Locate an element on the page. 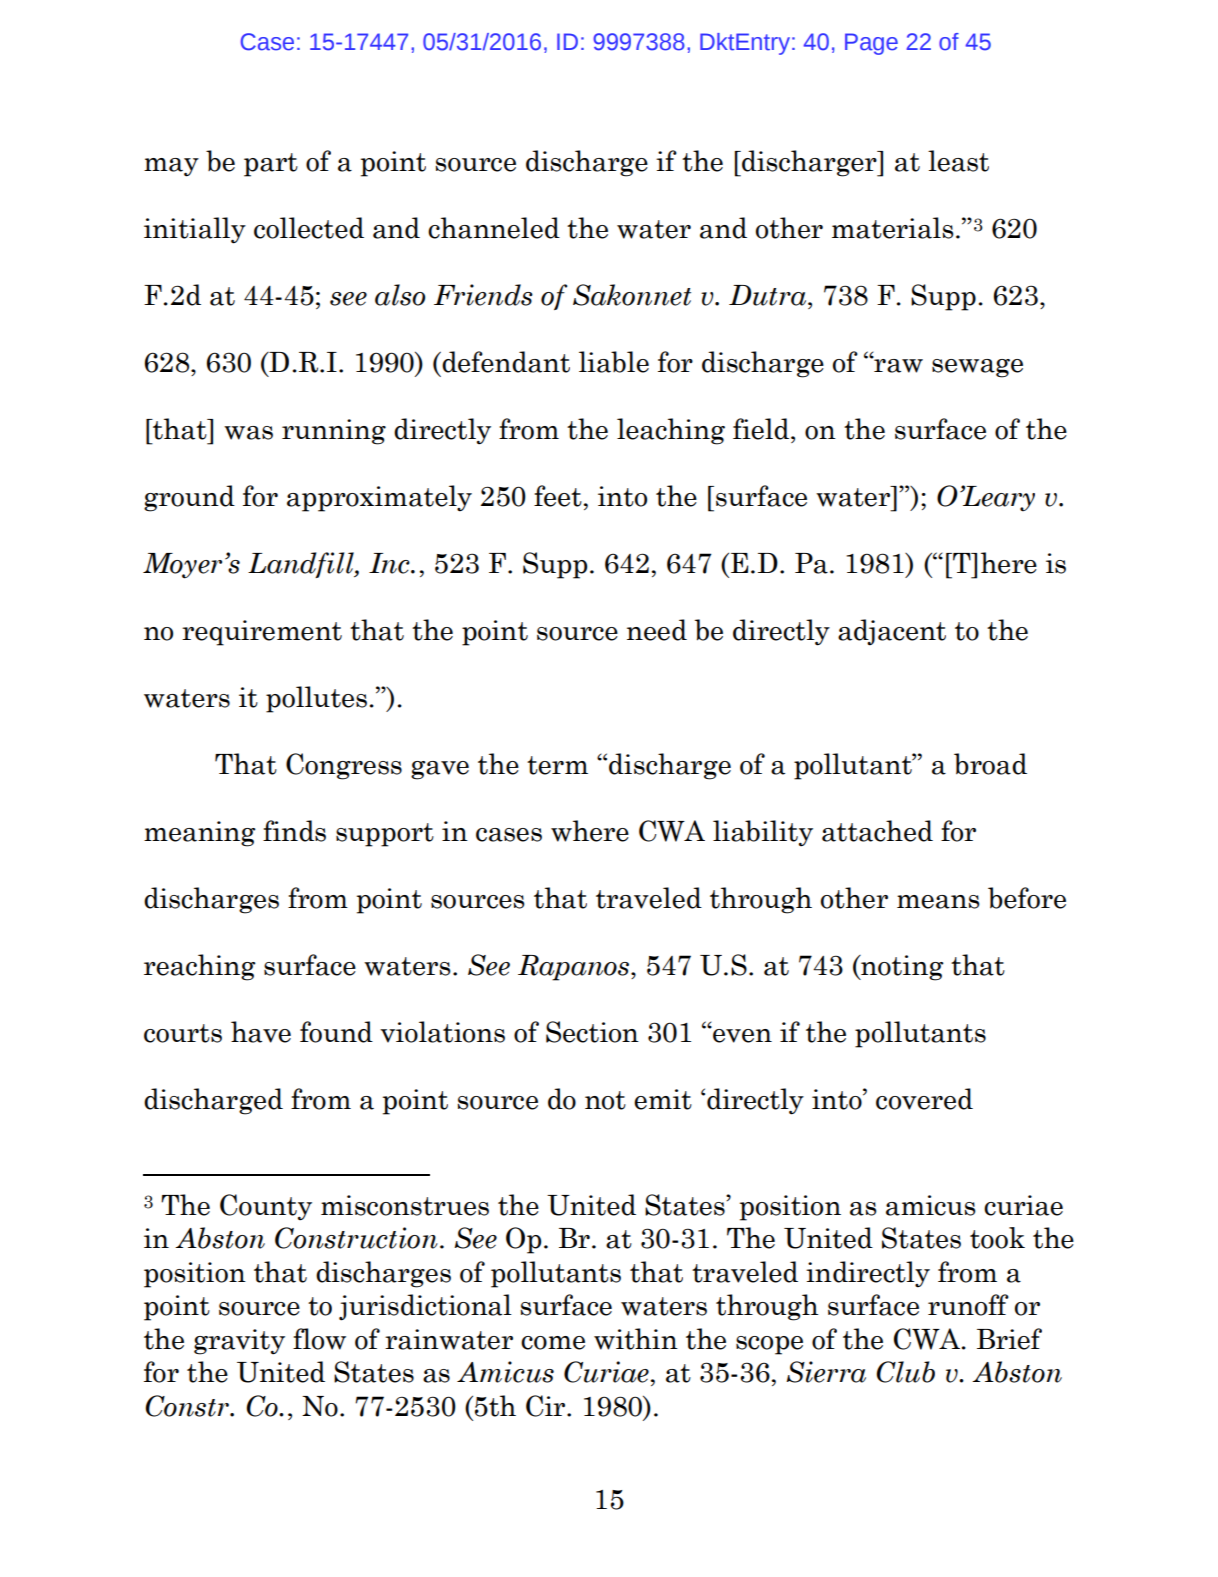 The width and height of the image is (1218, 1577). Page is located at coordinates (871, 44).
